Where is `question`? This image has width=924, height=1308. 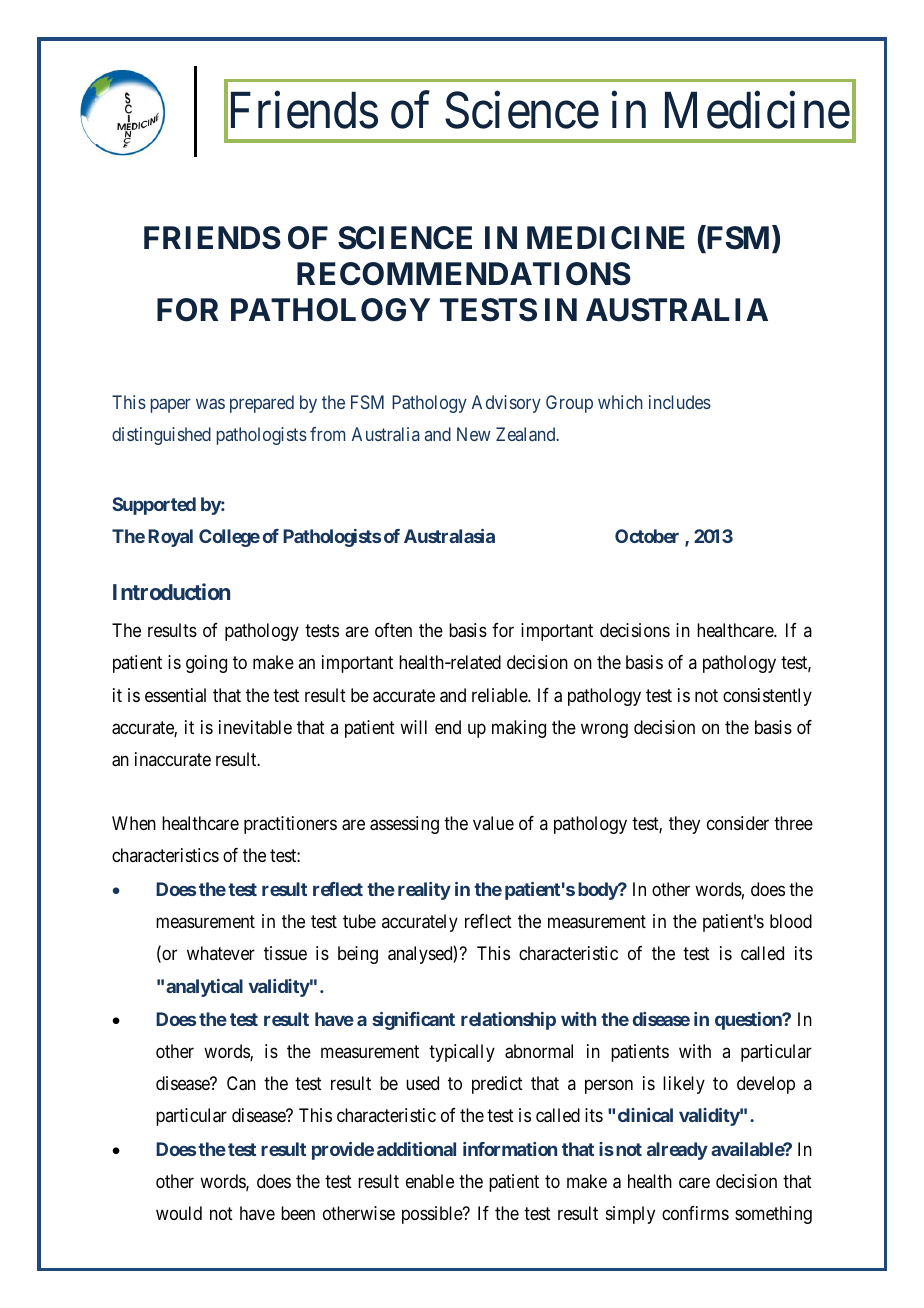
question is located at coordinates (749, 1021).
